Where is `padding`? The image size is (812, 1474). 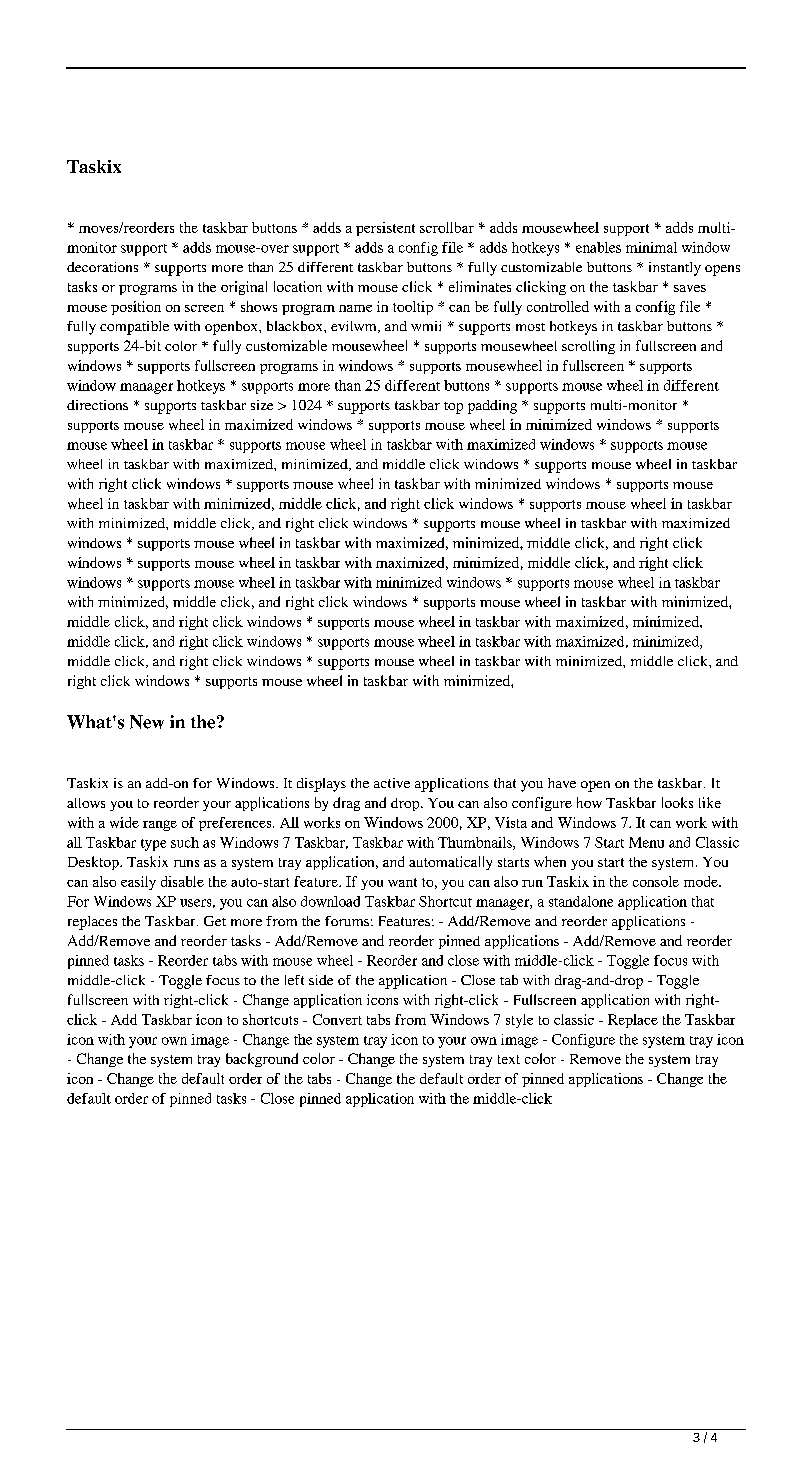
padding is located at coordinates (492, 407).
